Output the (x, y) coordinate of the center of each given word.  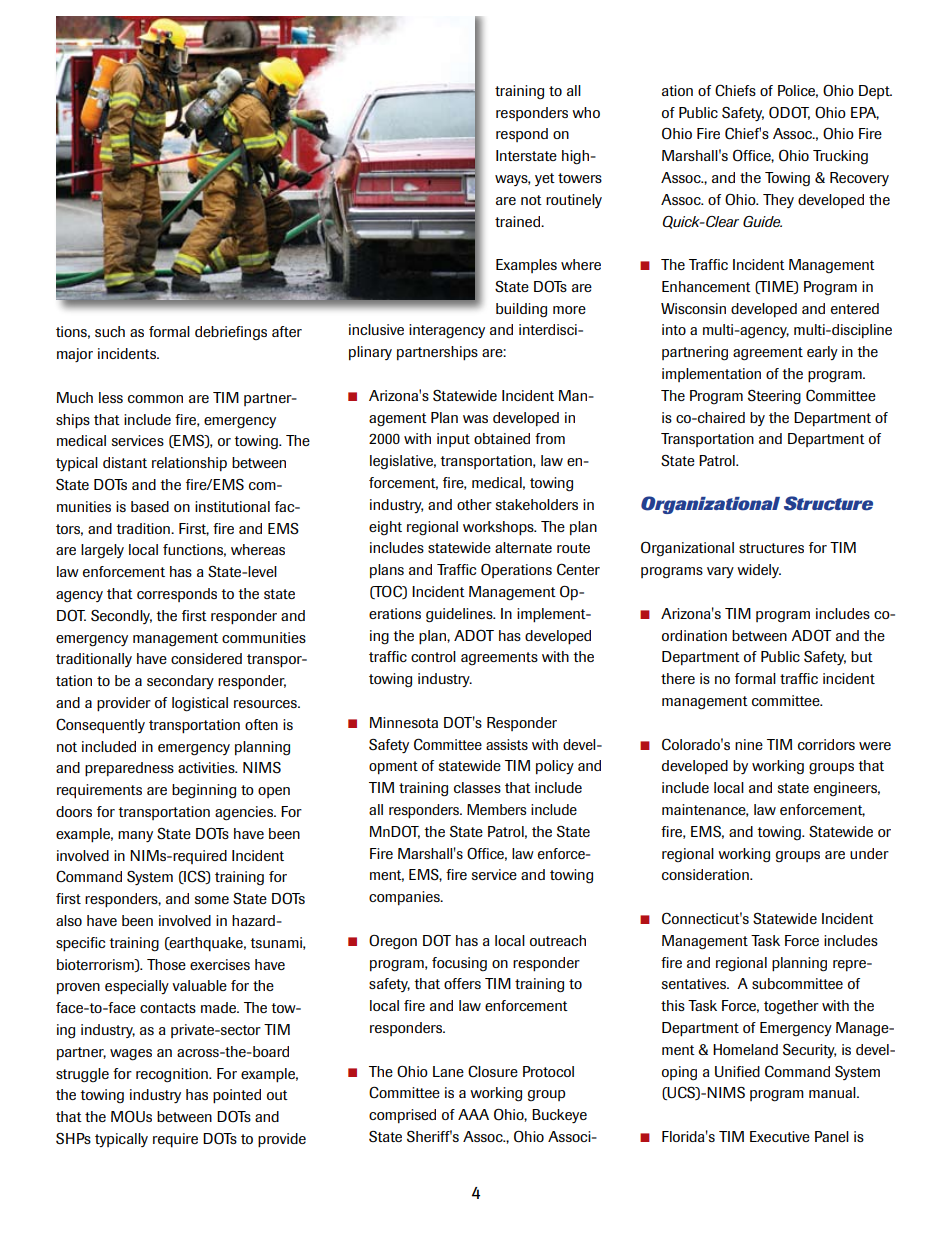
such (110, 331)
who (586, 112)
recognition (173, 1075)
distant (125, 462)
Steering (774, 397)
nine (749, 744)
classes (477, 787)
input (453, 440)
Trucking (840, 157)
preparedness (129, 769)
